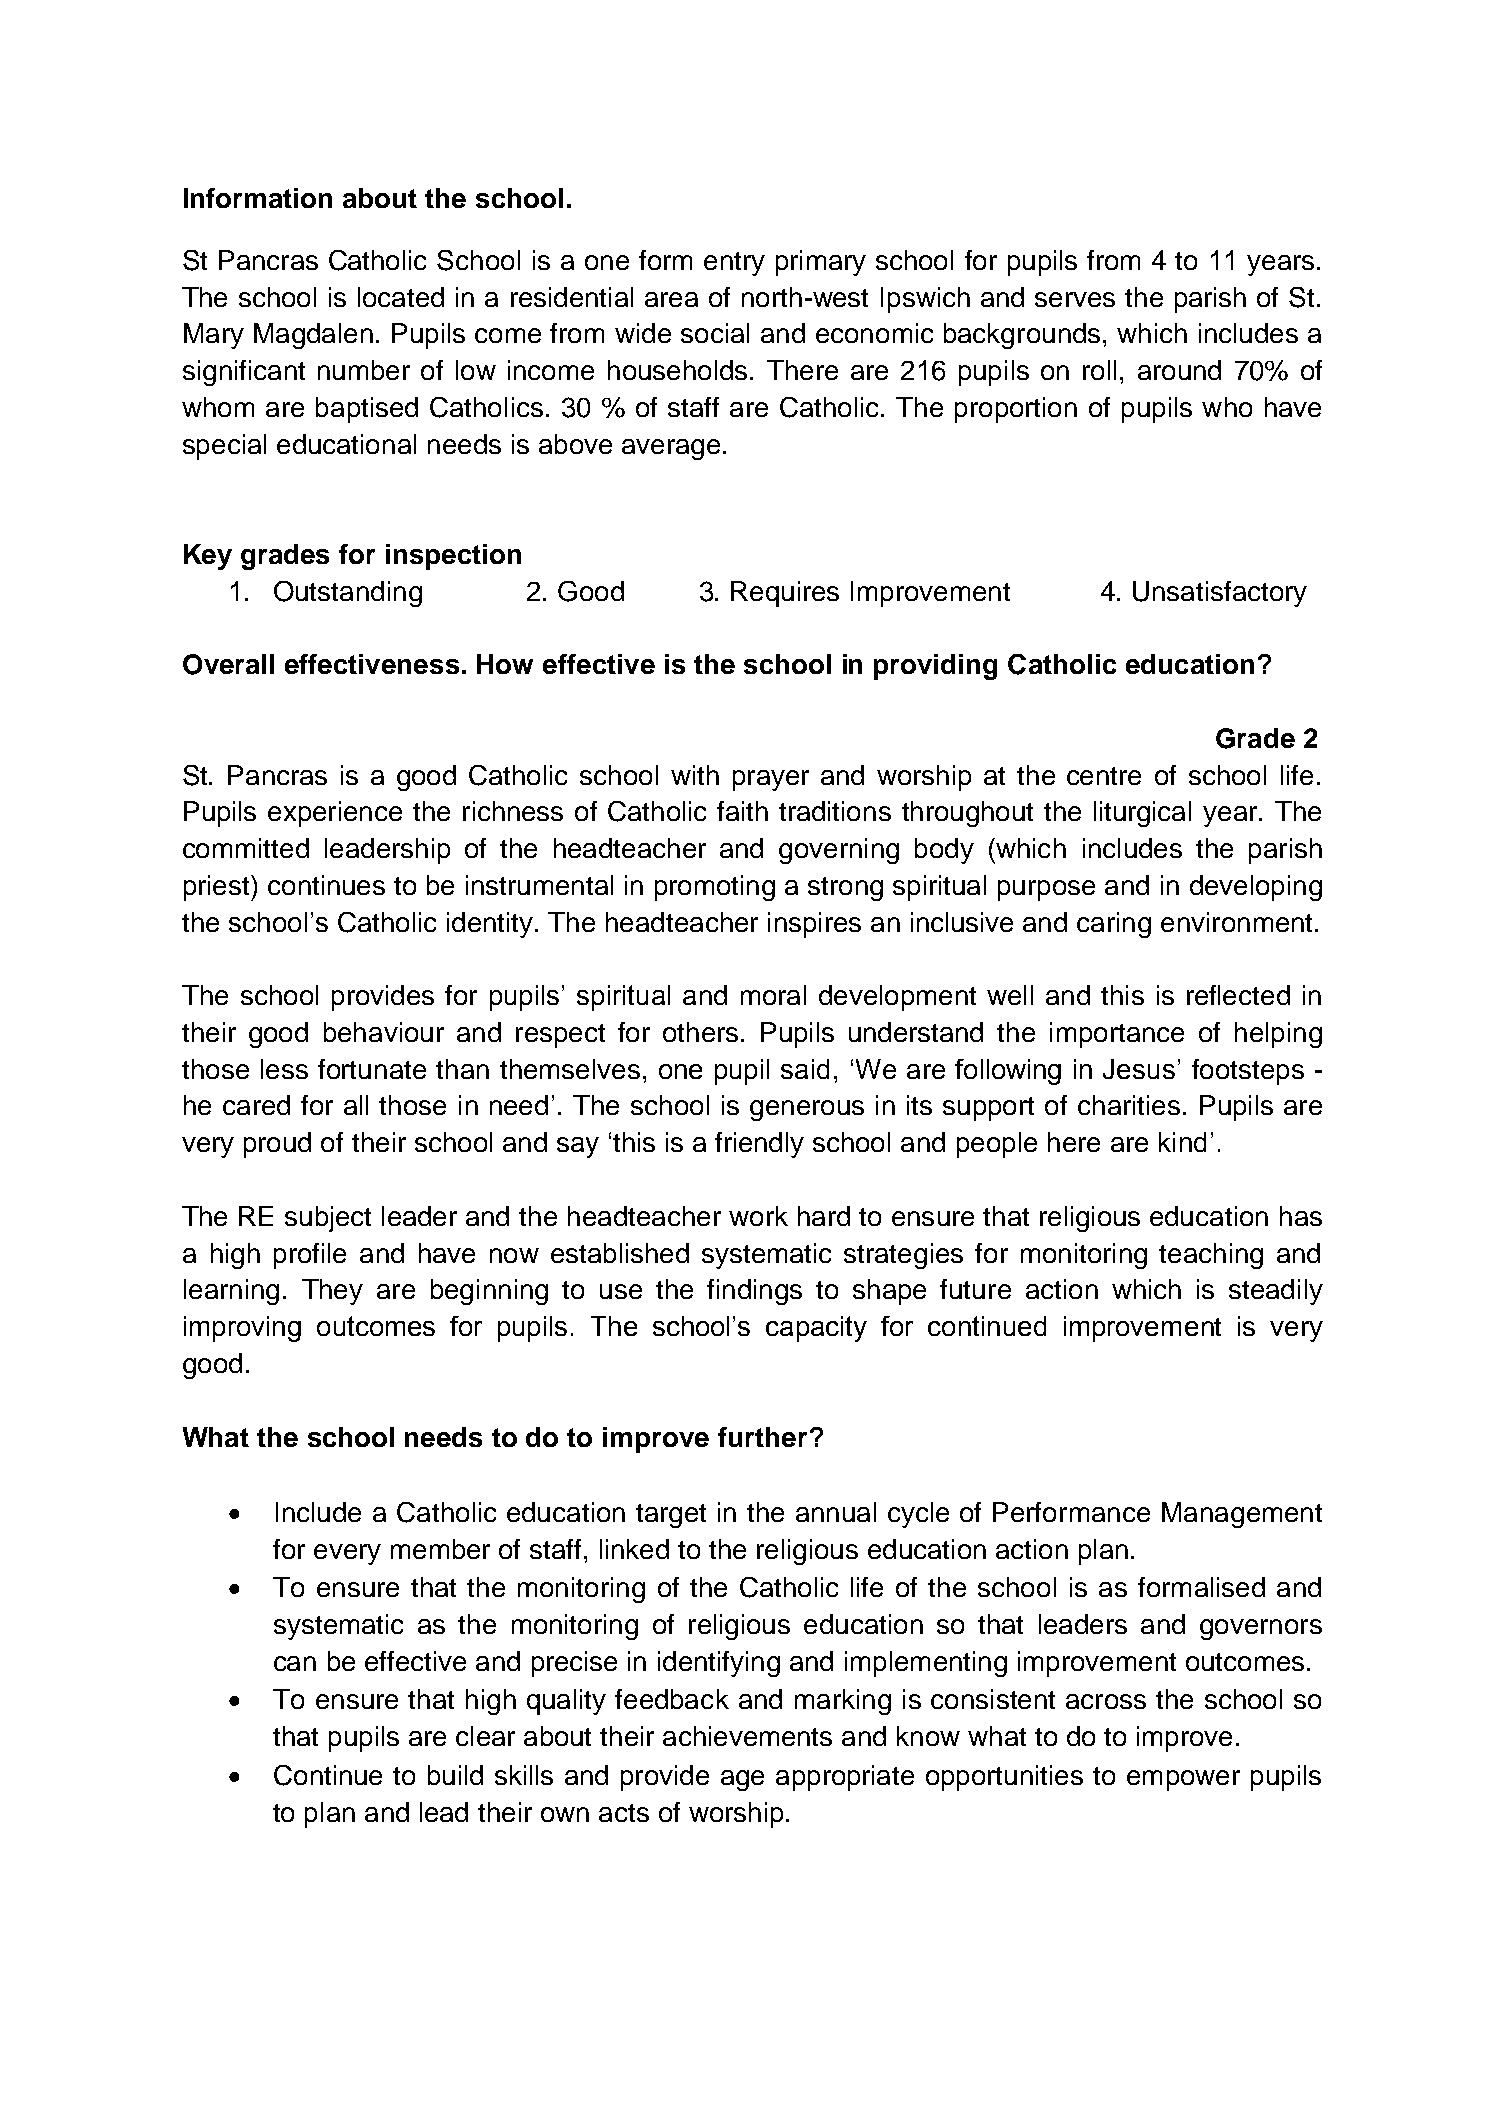 Image resolution: width=1505 pixels, height=2128 pixels. What do you see at coordinates (754, 1292) in the document?
I see `findings` at bounding box center [754, 1292].
